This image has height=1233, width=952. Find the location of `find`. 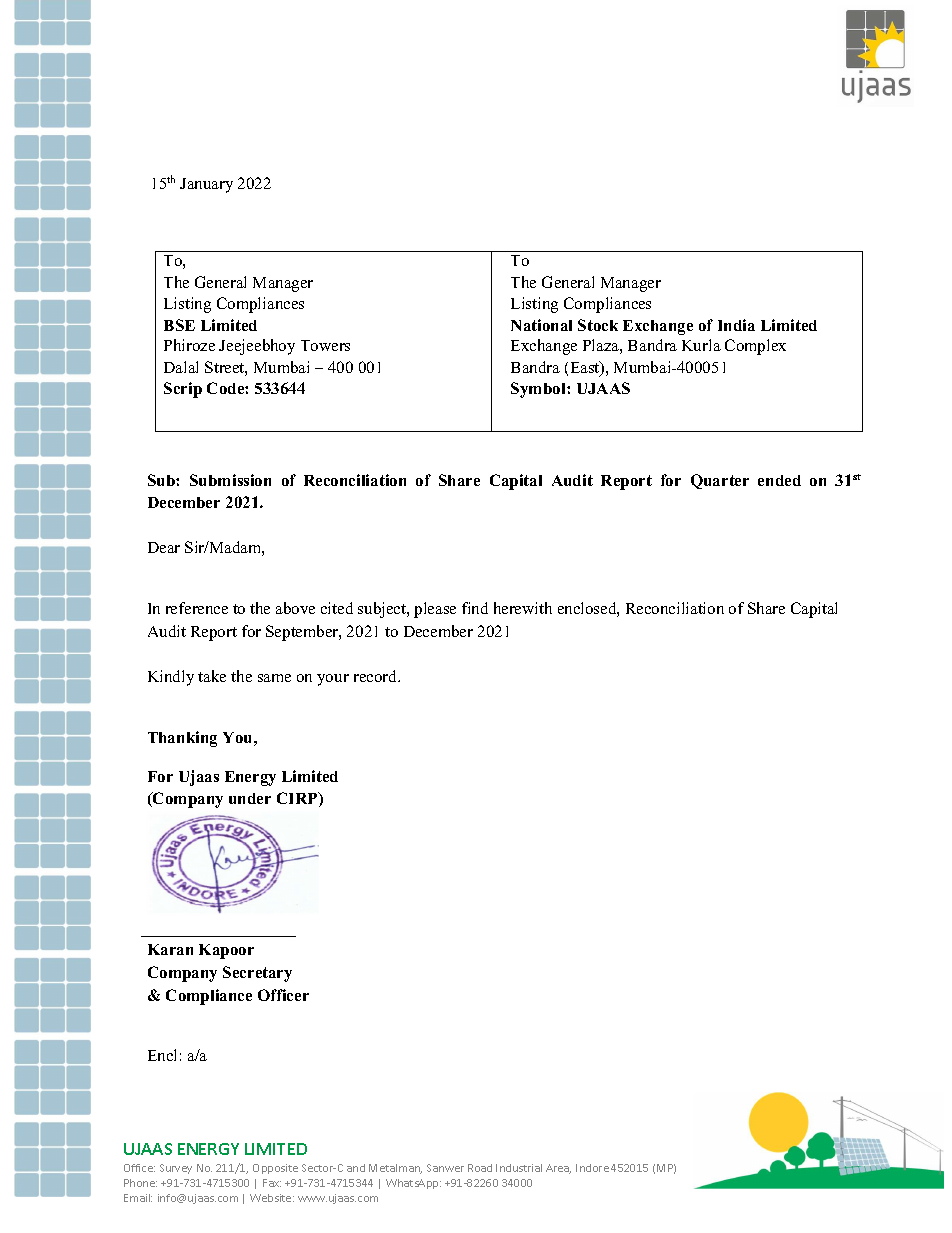

find is located at coordinates (475, 608).
